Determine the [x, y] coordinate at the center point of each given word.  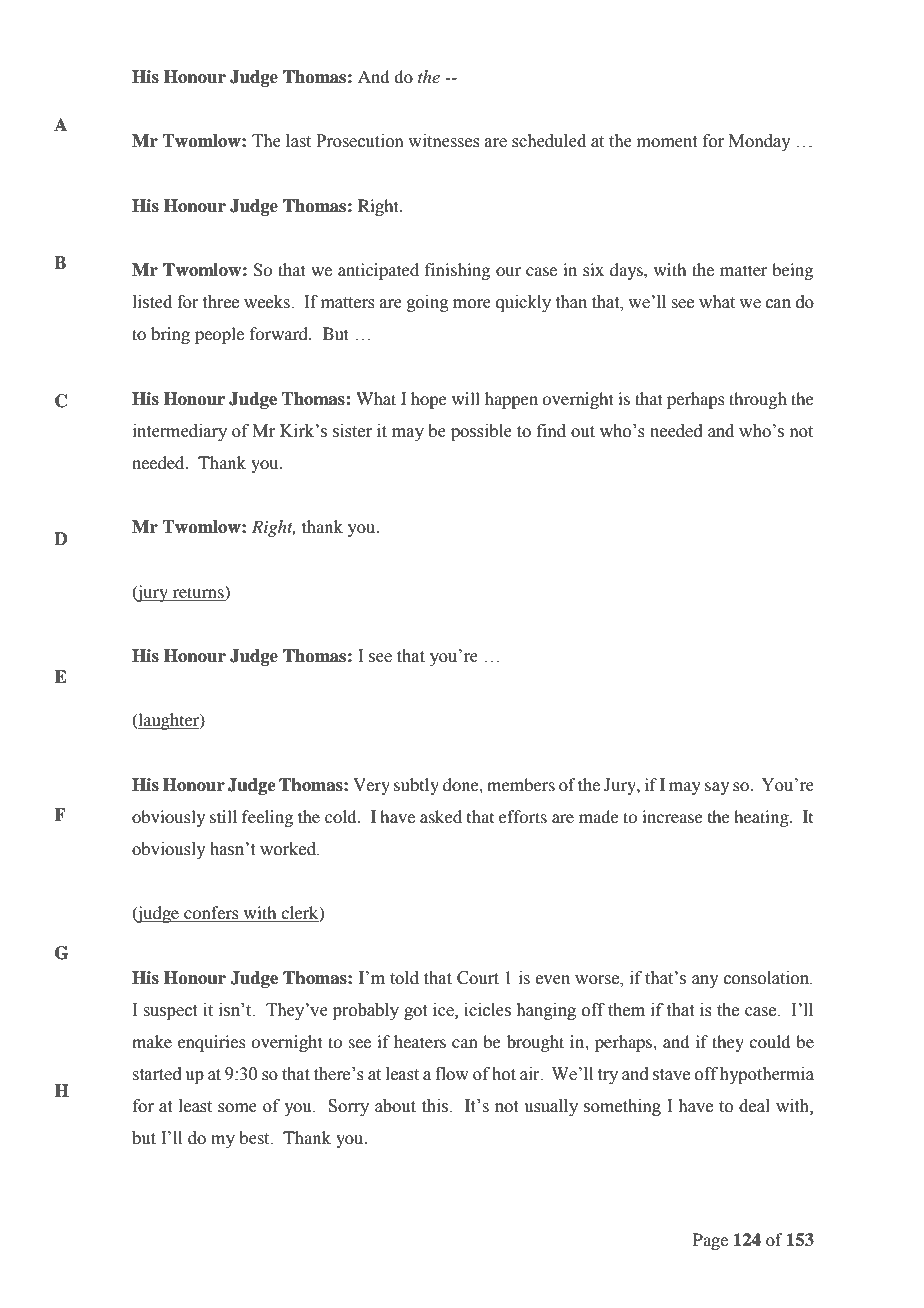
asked [441, 816]
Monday [760, 142]
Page [710, 1241]
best [255, 1138]
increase [672, 816]
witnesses [444, 141]
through [758, 400]
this [436, 1106]
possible [481, 432]
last [298, 141]
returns [199, 591]
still [223, 816]
